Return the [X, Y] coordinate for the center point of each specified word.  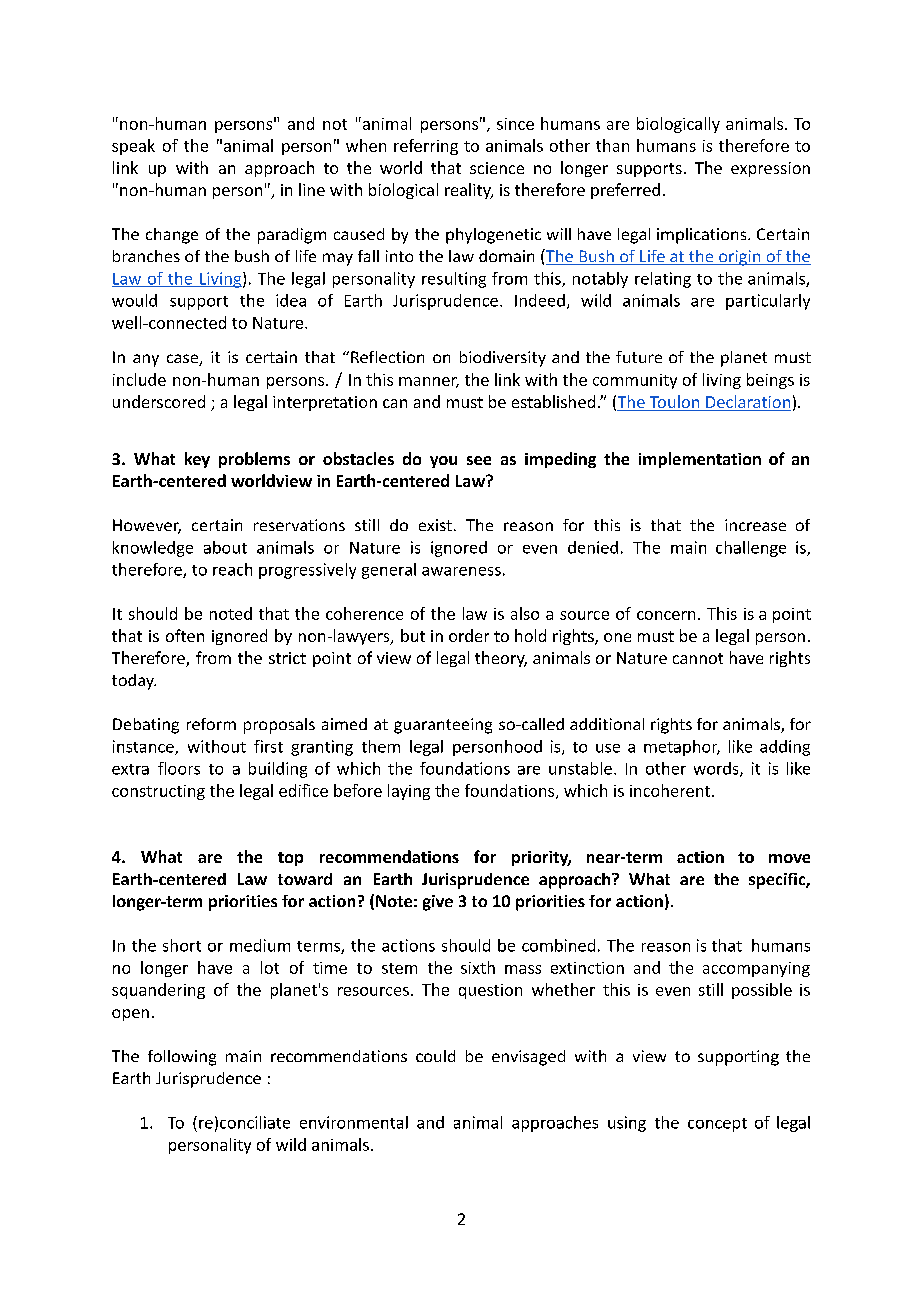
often [185, 635]
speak [133, 147]
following [182, 1058]
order [469, 635]
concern [666, 615]
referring [426, 147]
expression [770, 169]
